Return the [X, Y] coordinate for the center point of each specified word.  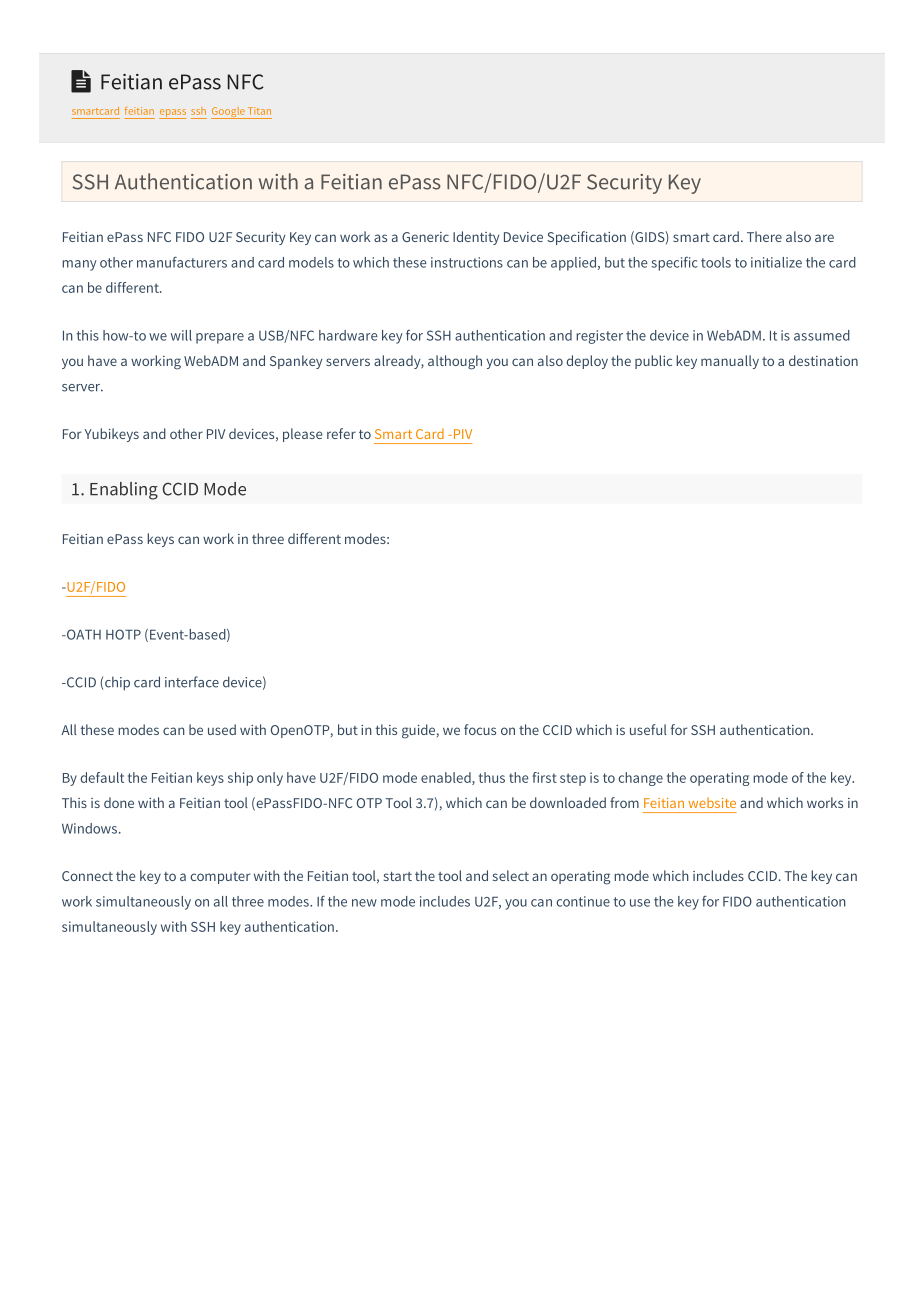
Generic [425, 237]
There [764, 236]
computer [220, 878]
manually [730, 362]
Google [229, 113]
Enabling [124, 491]
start [398, 876]
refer [341, 433]
